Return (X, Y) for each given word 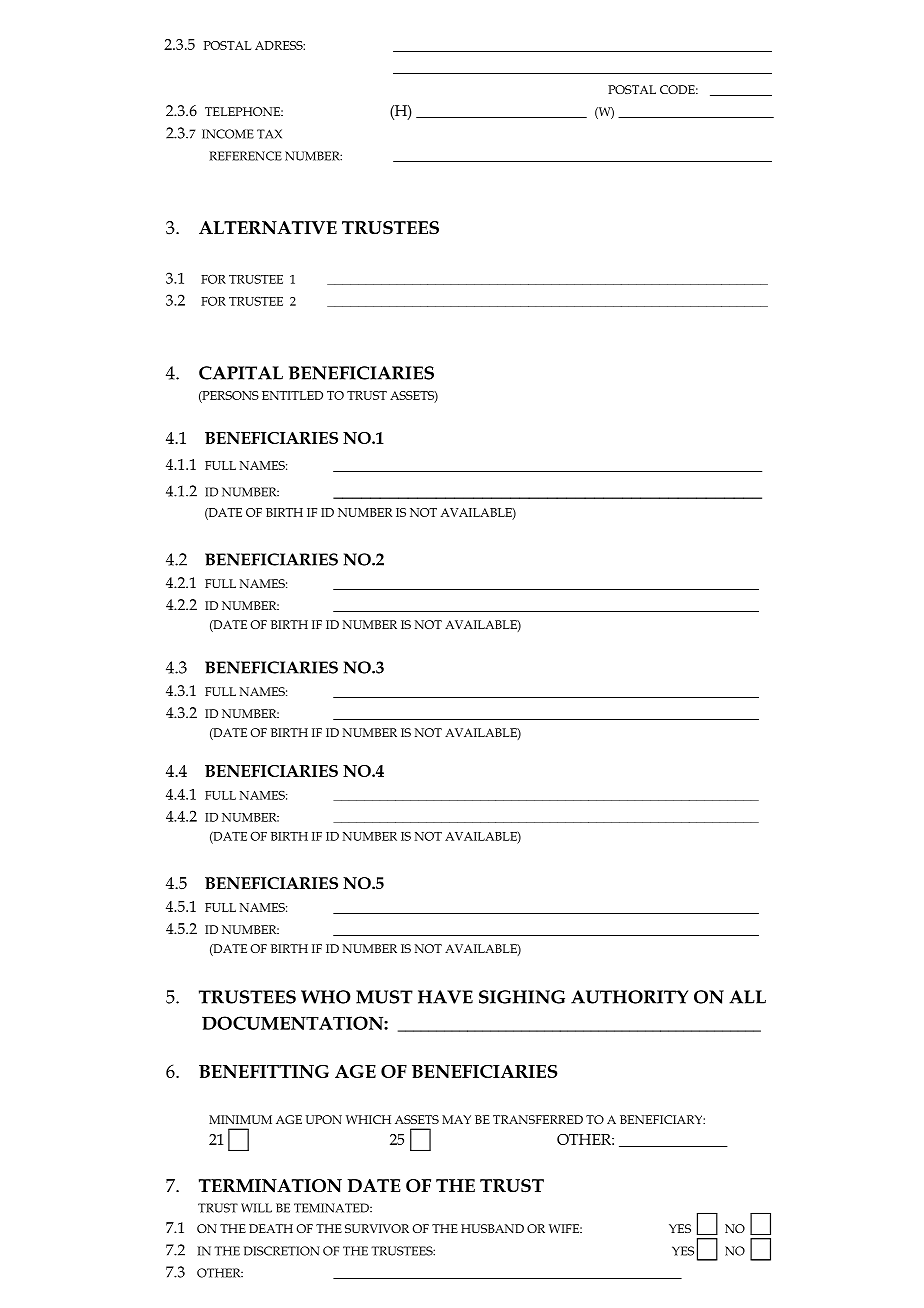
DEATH (271, 1228)
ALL (747, 997)
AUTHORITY (629, 997)
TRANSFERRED (538, 1119)
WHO (326, 997)
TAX (269, 134)
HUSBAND (492, 1228)
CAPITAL (241, 373)
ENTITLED (292, 395)
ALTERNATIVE (268, 228)
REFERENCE (245, 156)
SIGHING (522, 997)
